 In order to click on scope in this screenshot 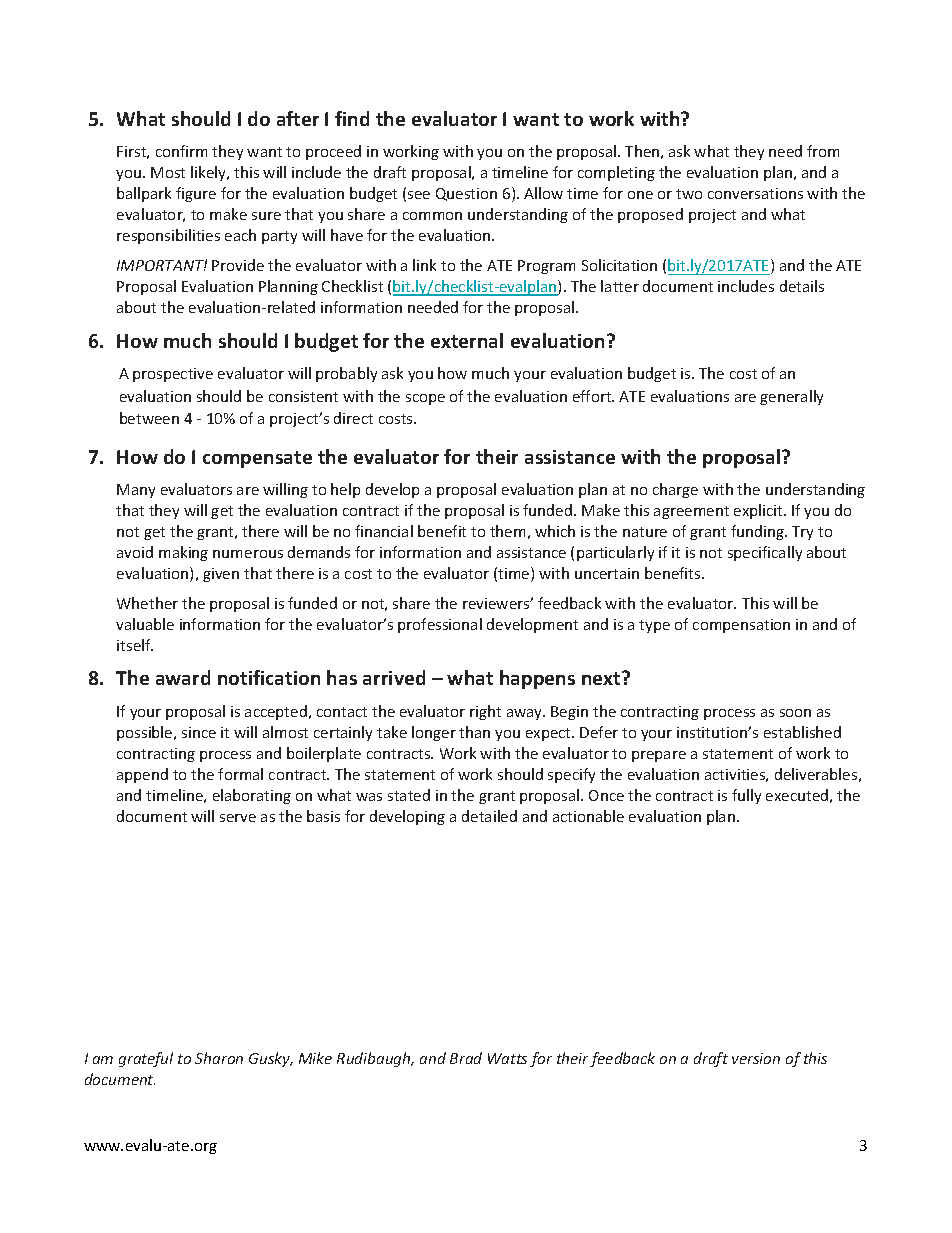, I will do `click(425, 399)`.
